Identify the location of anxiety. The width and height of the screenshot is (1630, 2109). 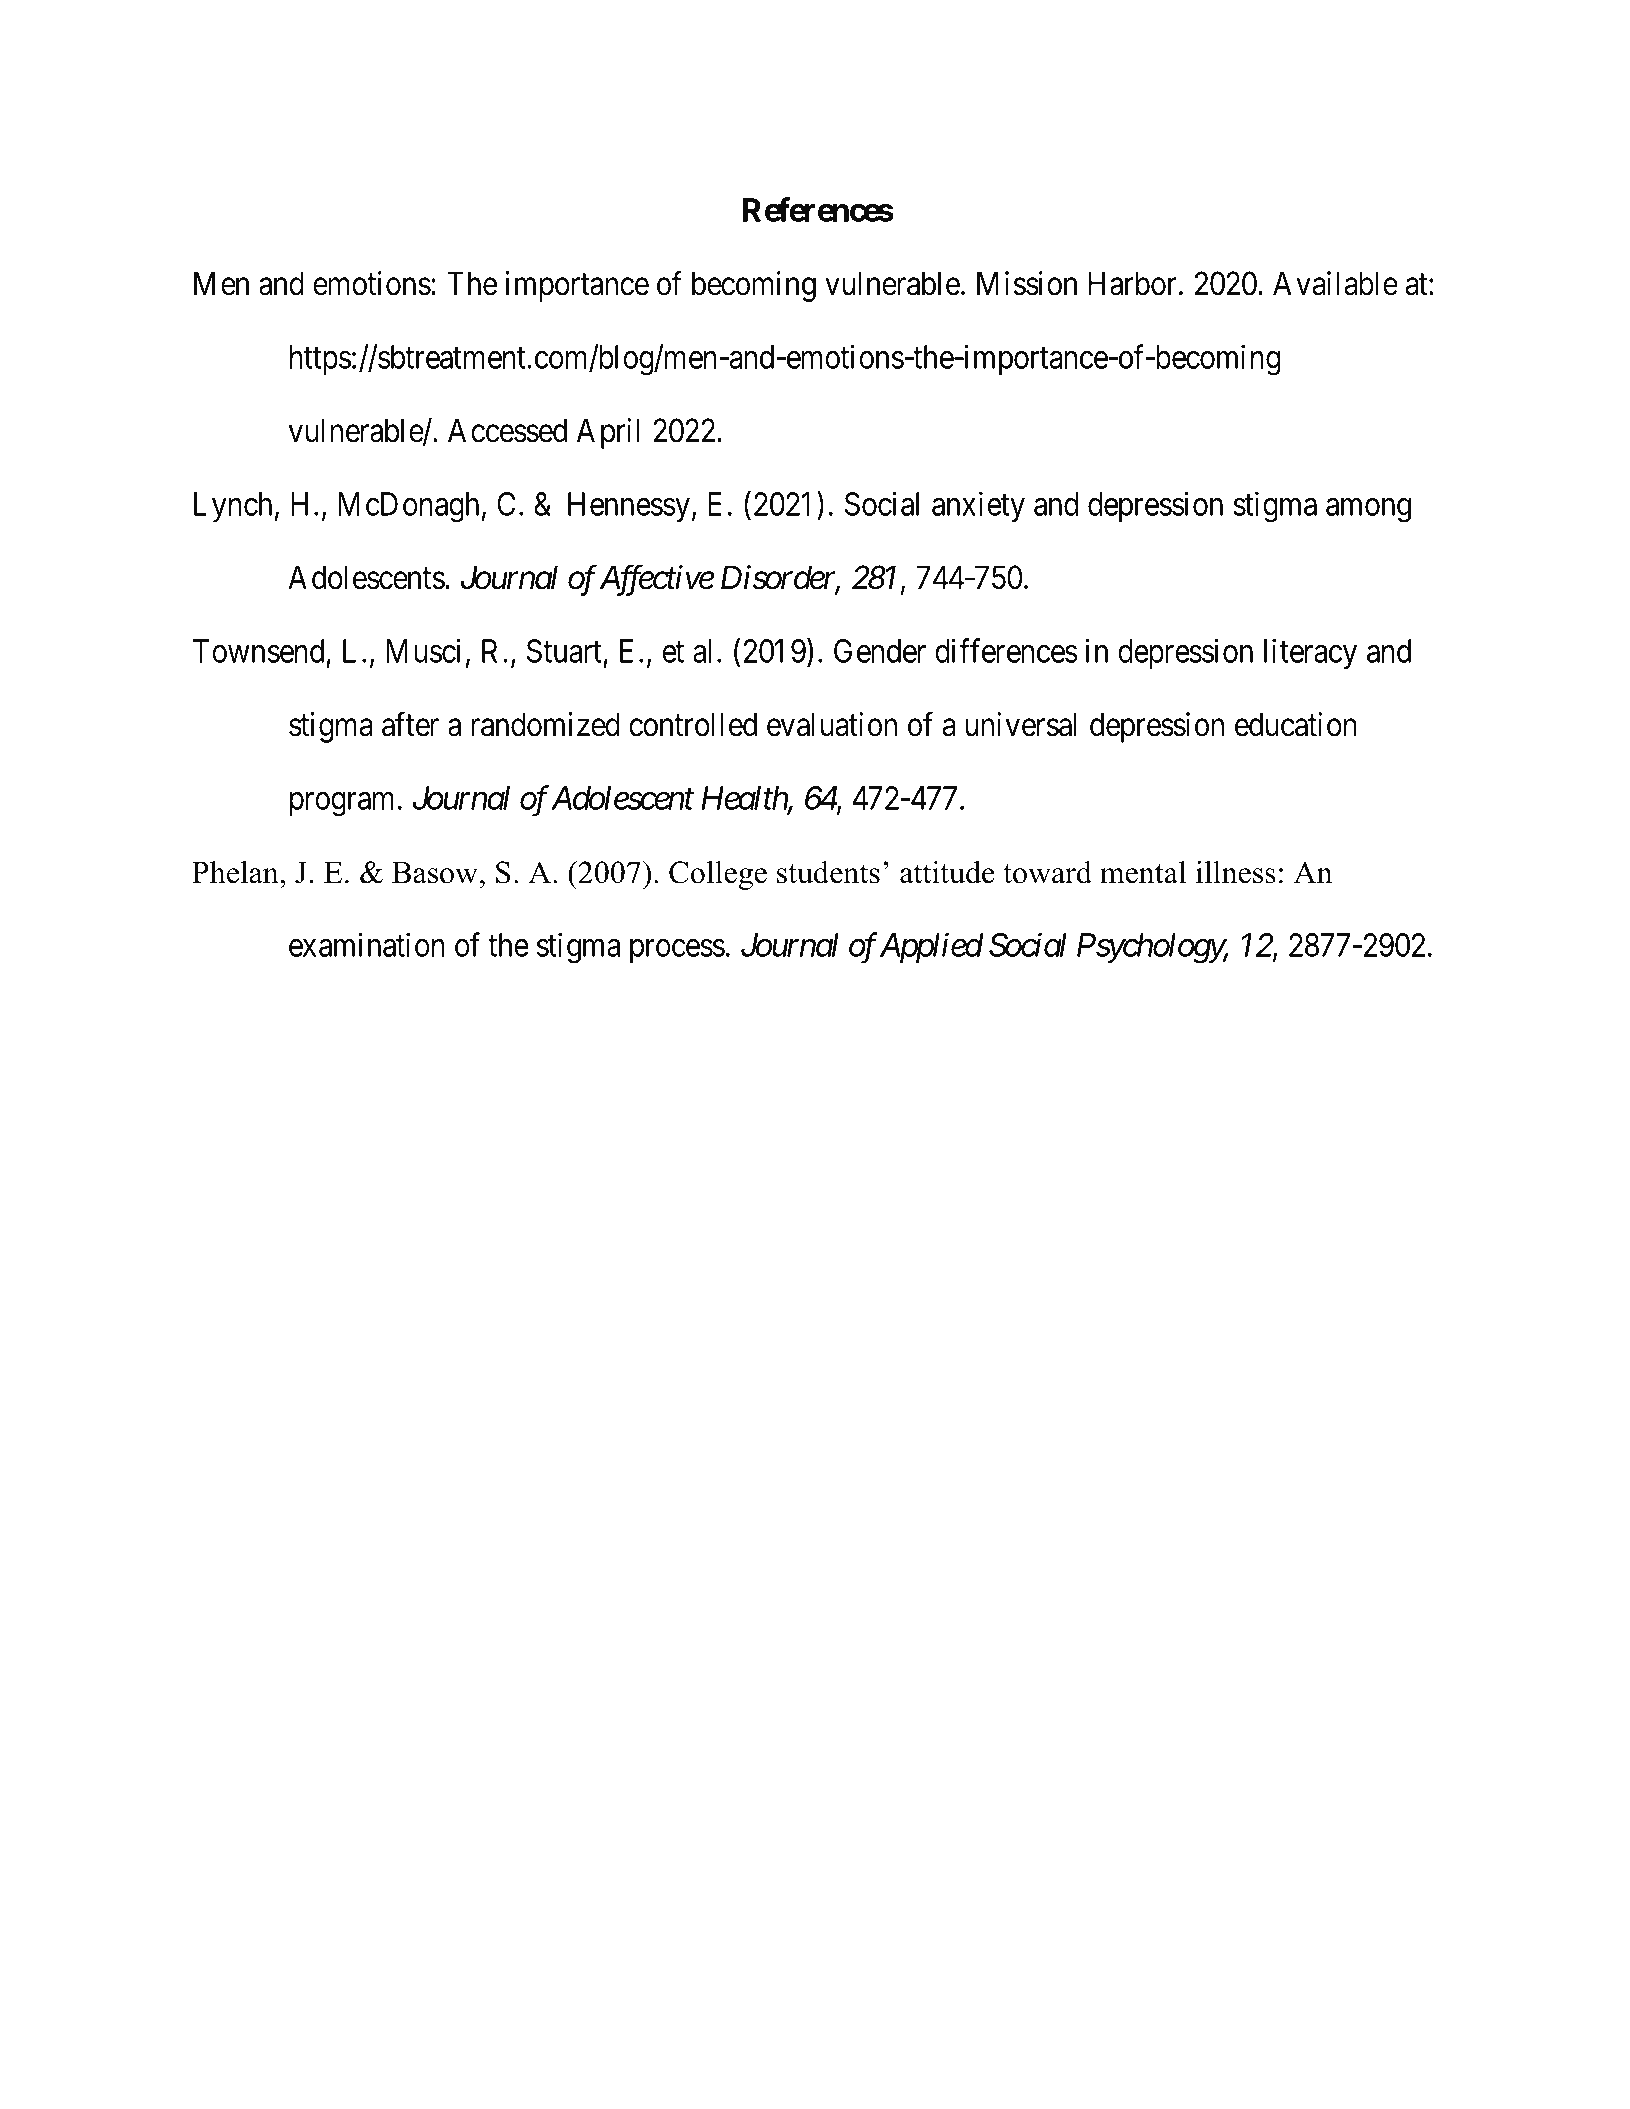
(978, 506).
